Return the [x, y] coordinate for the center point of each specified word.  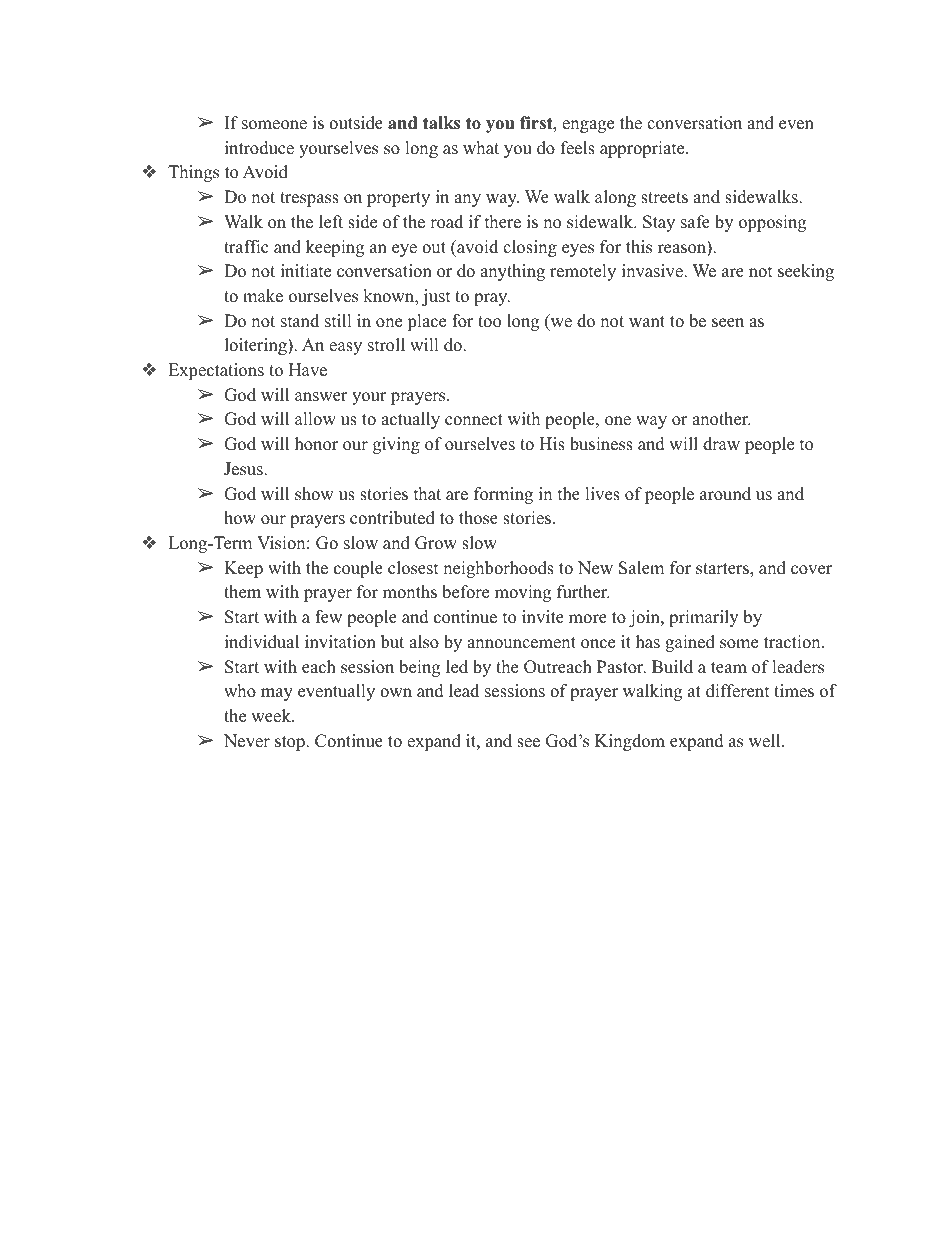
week [272, 716]
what [481, 147]
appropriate [642, 149]
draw [721, 444]
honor [316, 444]
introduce [259, 148]
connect [474, 420]
